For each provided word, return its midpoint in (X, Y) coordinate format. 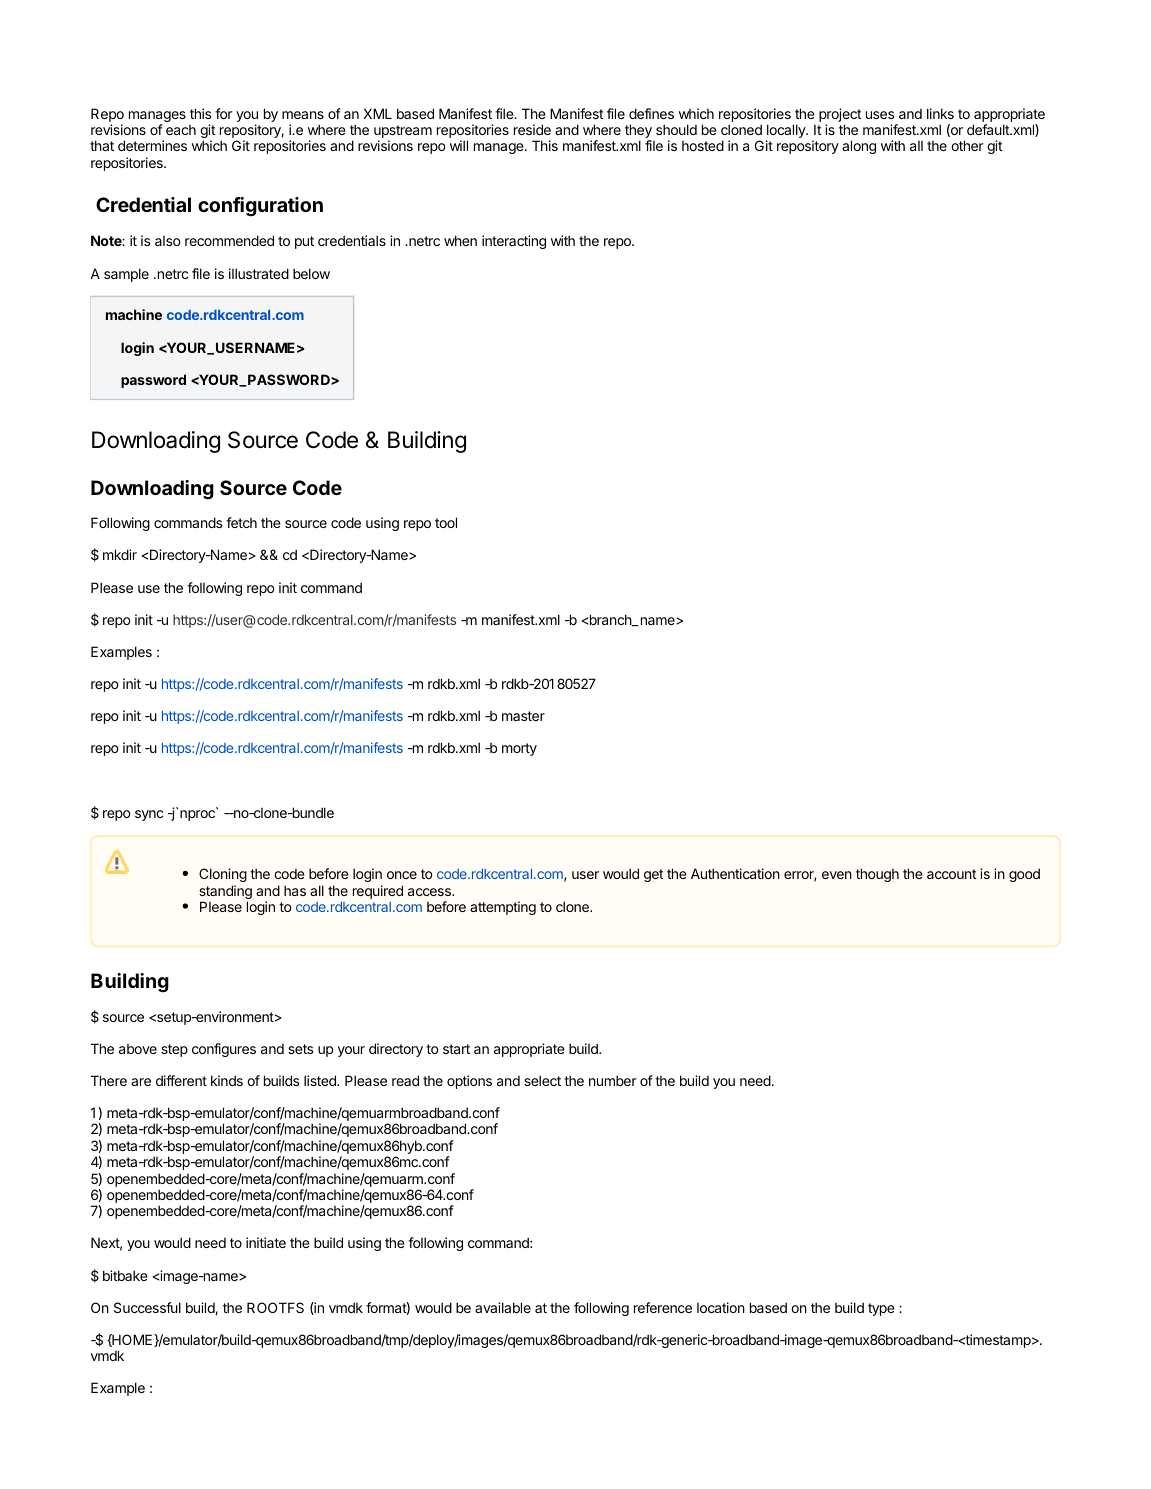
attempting (503, 908)
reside (532, 129)
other (967, 145)
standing (225, 893)
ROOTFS (275, 1307)
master (523, 716)
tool (446, 522)
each (181, 130)
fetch (241, 522)
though (877, 875)
